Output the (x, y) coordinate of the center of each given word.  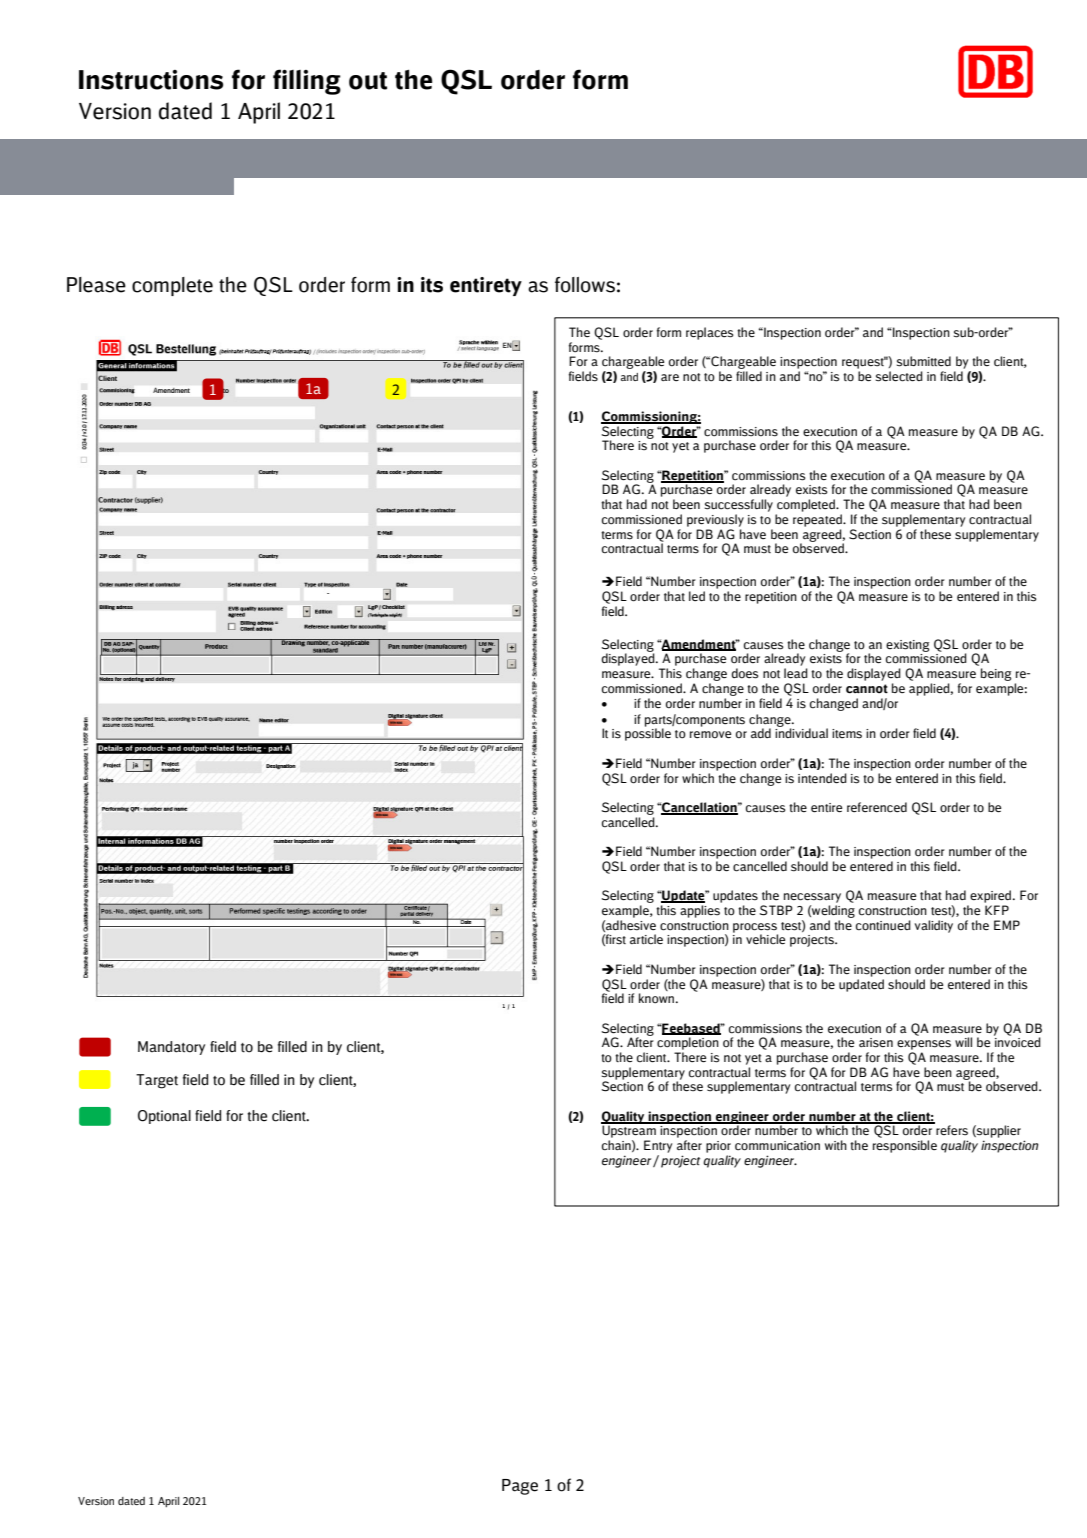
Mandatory (171, 1048)
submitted (924, 361)
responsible (905, 1146)
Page (520, 1487)
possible (648, 733)
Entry (658, 1146)
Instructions (151, 80)
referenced (877, 807)
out (368, 81)
